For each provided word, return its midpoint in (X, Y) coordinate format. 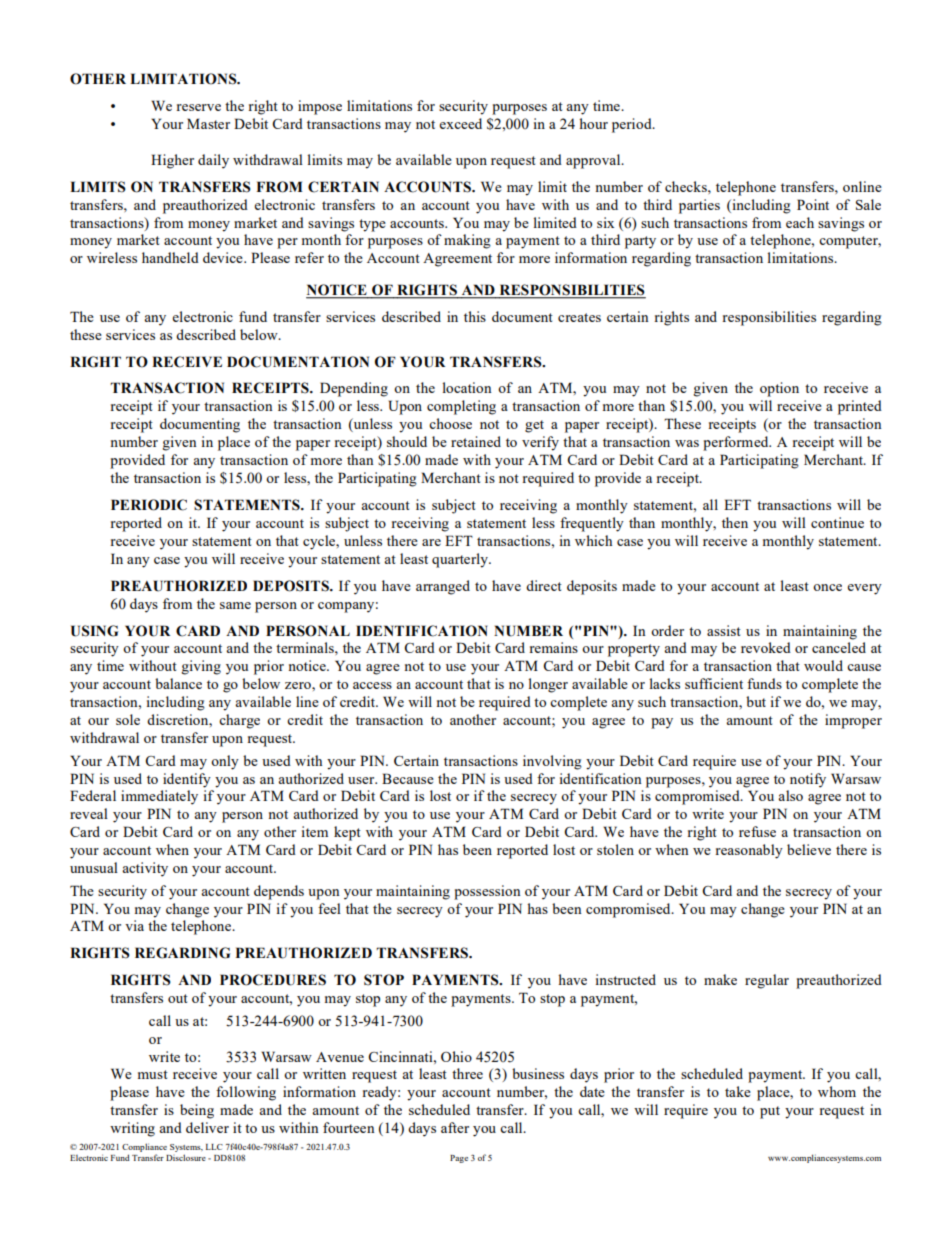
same (235, 605)
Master (208, 123)
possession (487, 892)
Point (813, 204)
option (779, 389)
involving (552, 762)
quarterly (461, 560)
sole (128, 719)
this (475, 316)
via (134, 925)
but (756, 701)
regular (767, 981)
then (735, 522)
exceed (460, 123)
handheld (170, 257)
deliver (207, 1127)
